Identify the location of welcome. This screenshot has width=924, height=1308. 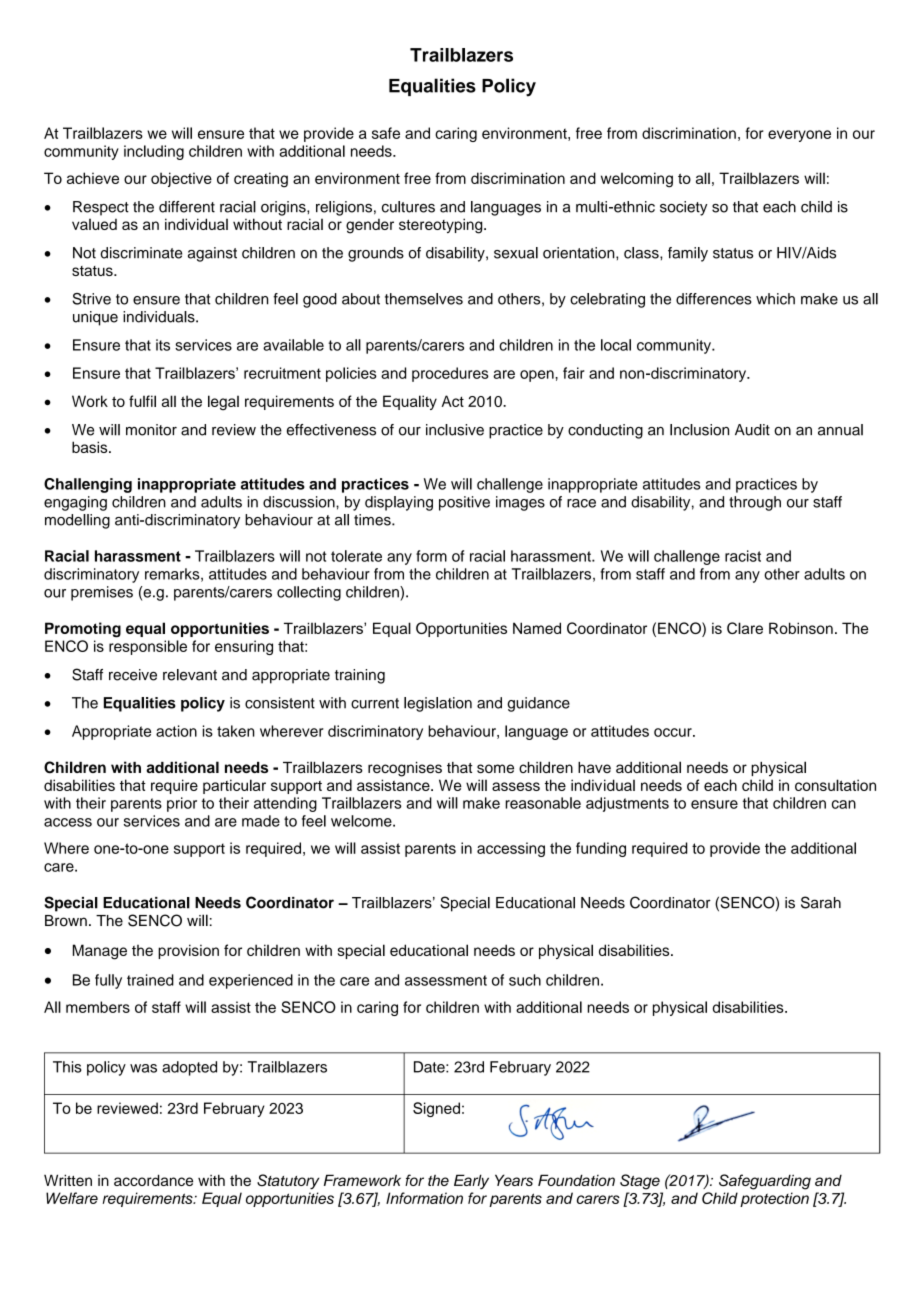
(362, 821).
